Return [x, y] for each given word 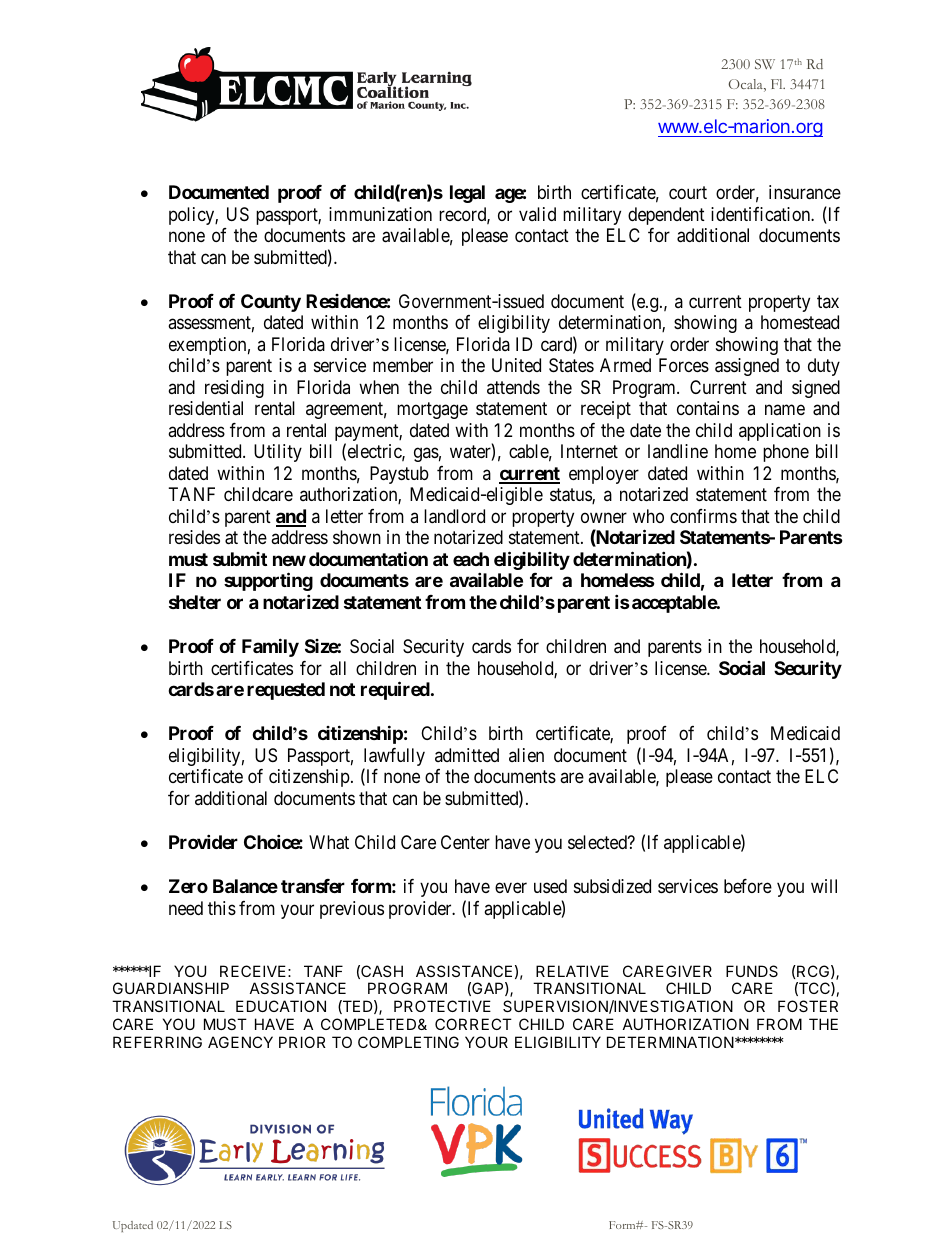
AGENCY [240, 1042]
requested [286, 691]
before [748, 886]
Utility [278, 453]
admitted [467, 755]
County [271, 303]
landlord [454, 516]
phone [786, 453]
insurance [805, 192]
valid [537, 214]
